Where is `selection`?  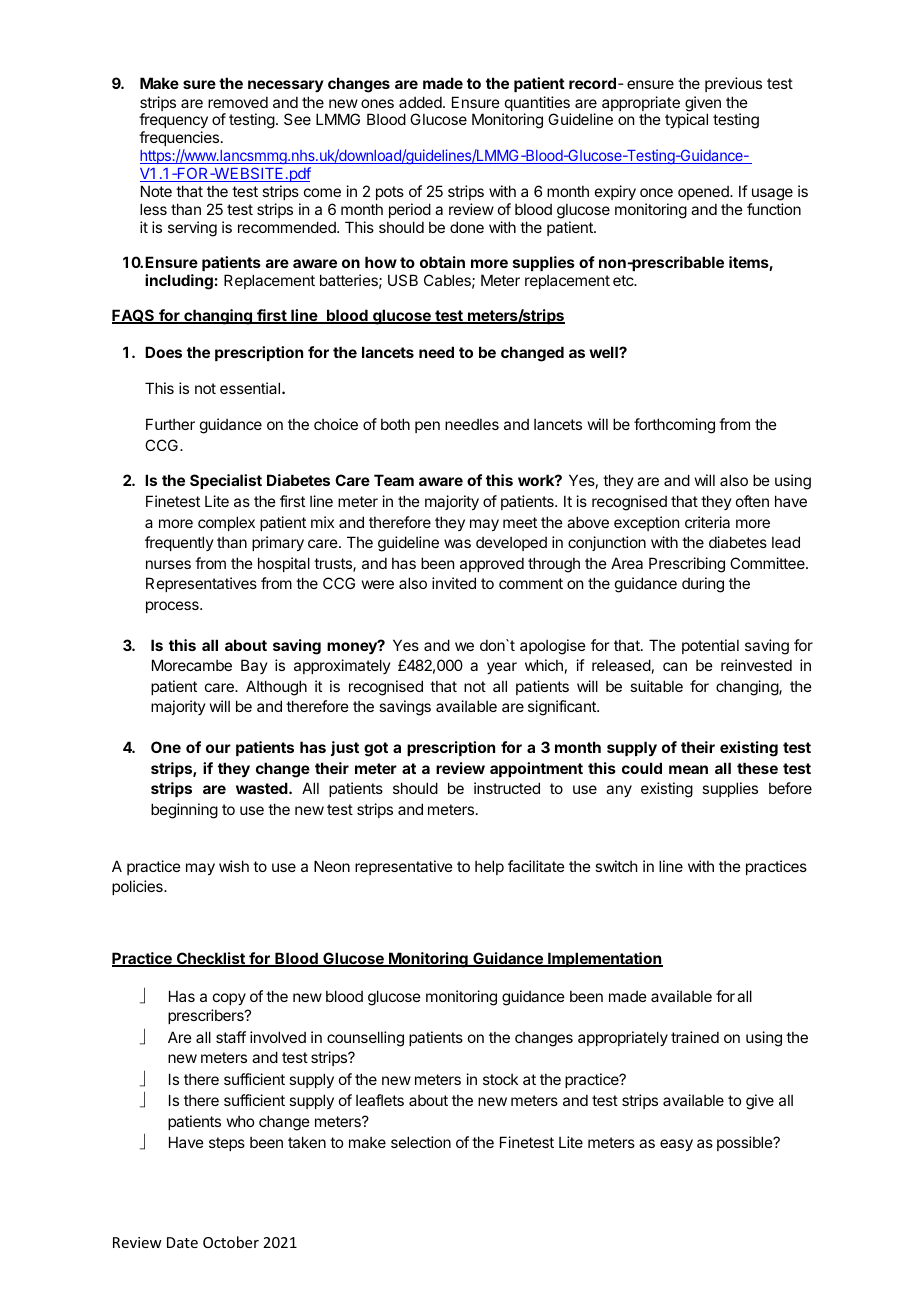 selection is located at coordinates (421, 1142).
